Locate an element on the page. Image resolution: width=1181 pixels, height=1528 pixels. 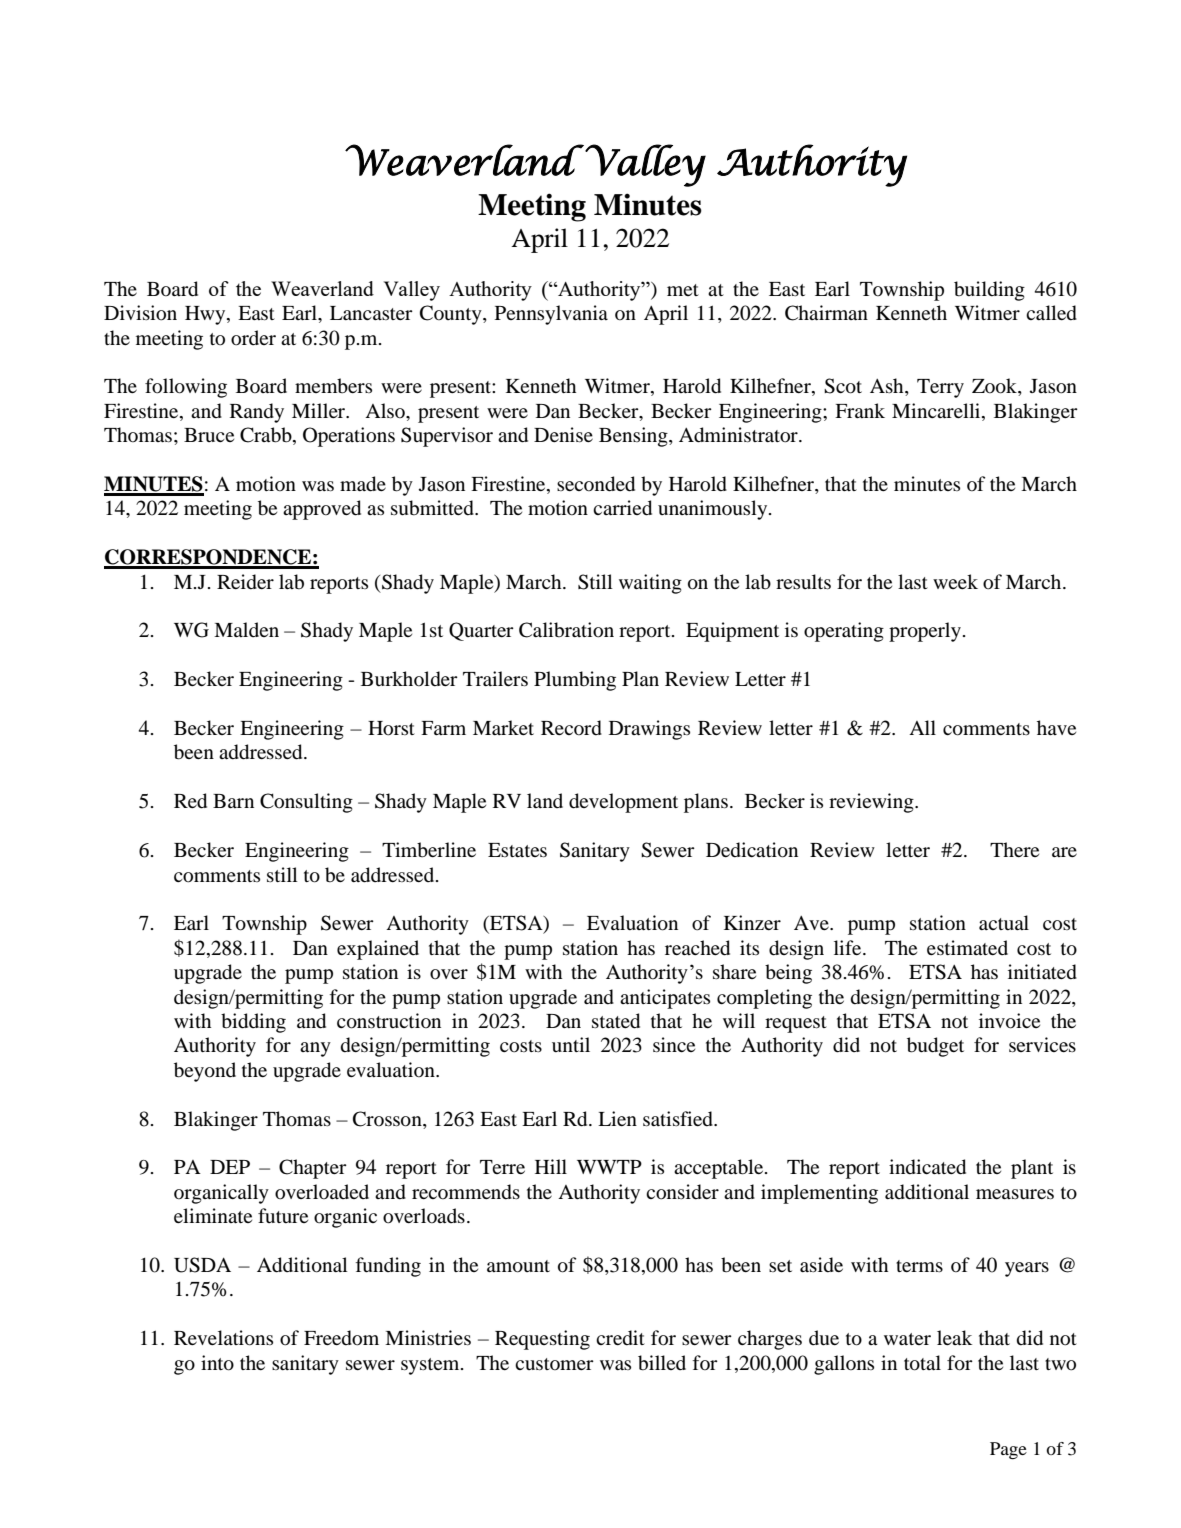
Plumbing is located at coordinates (575, 681).
